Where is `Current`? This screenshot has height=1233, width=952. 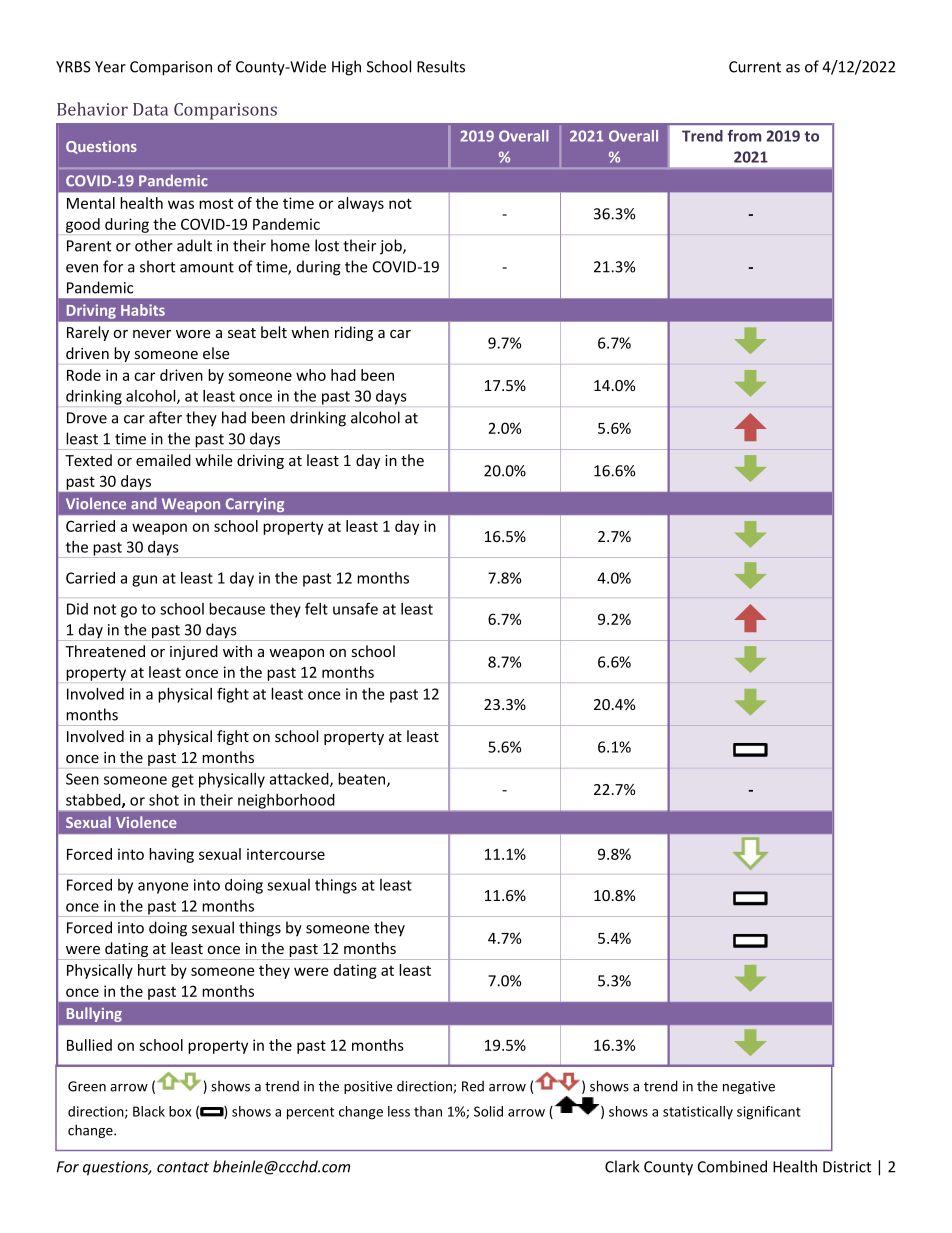 Current is located at coordinates (755, 67).
